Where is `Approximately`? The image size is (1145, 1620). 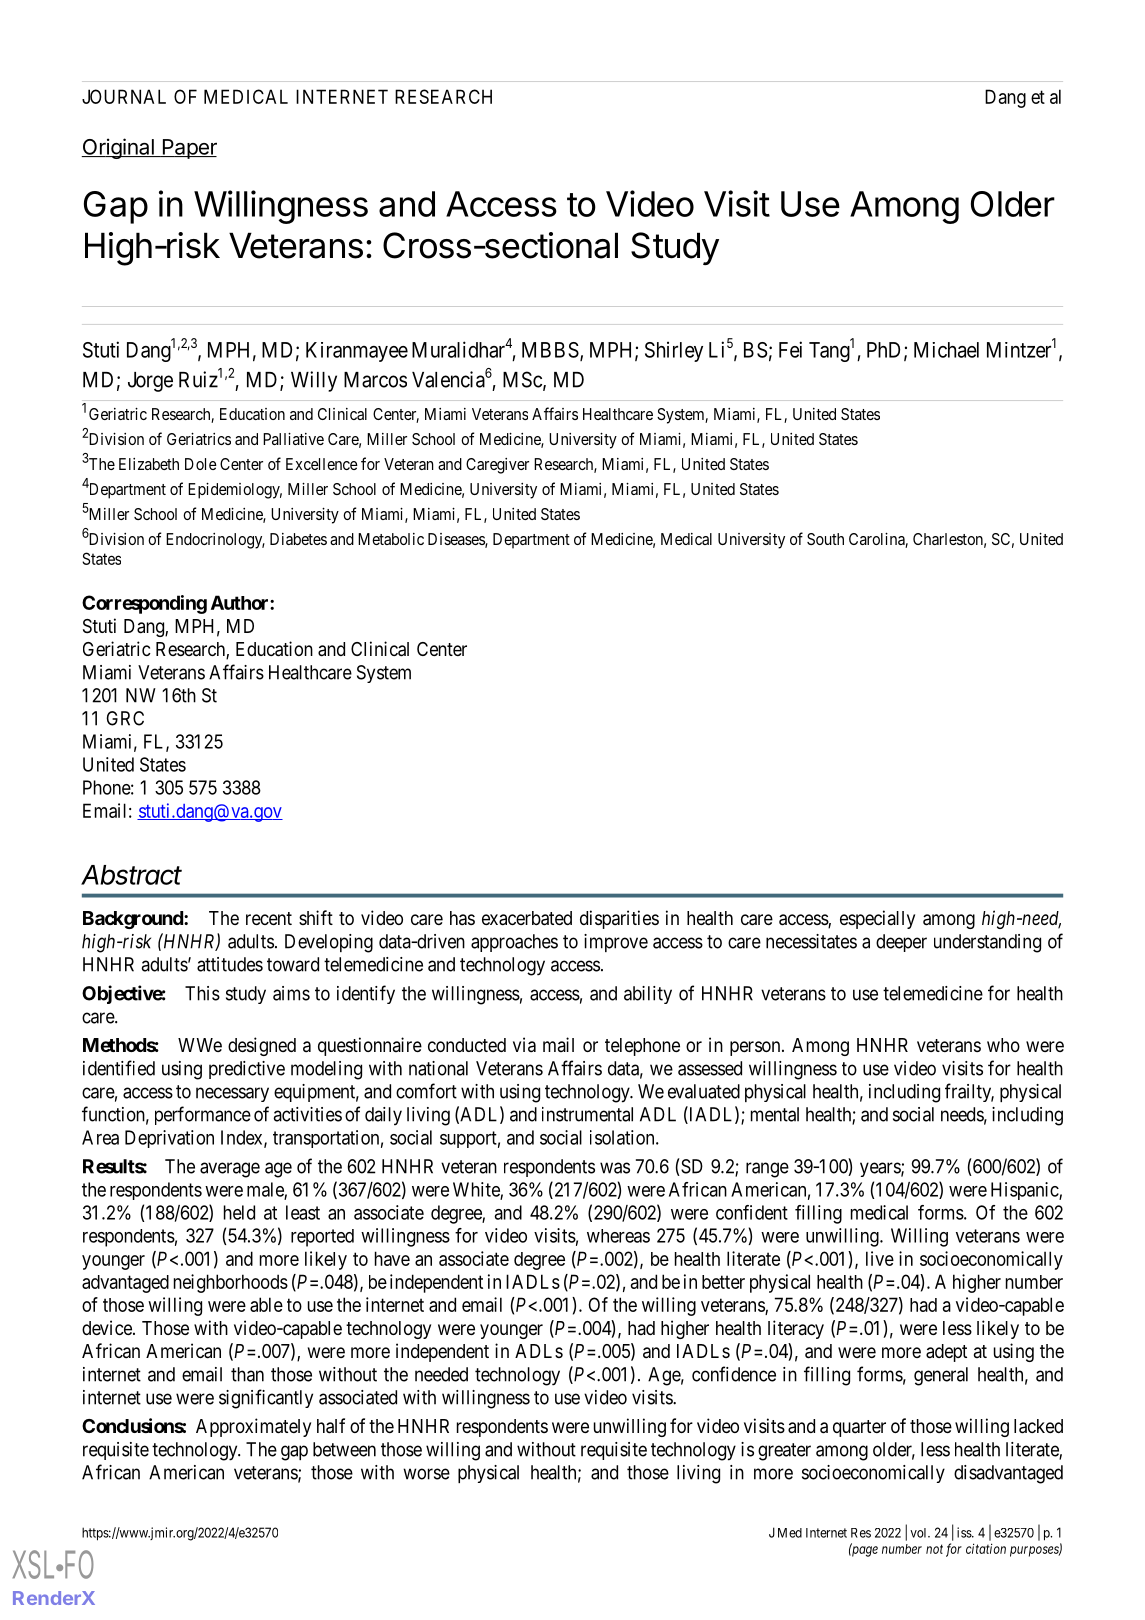 Approximately is located at coordinates (253, 1427).
